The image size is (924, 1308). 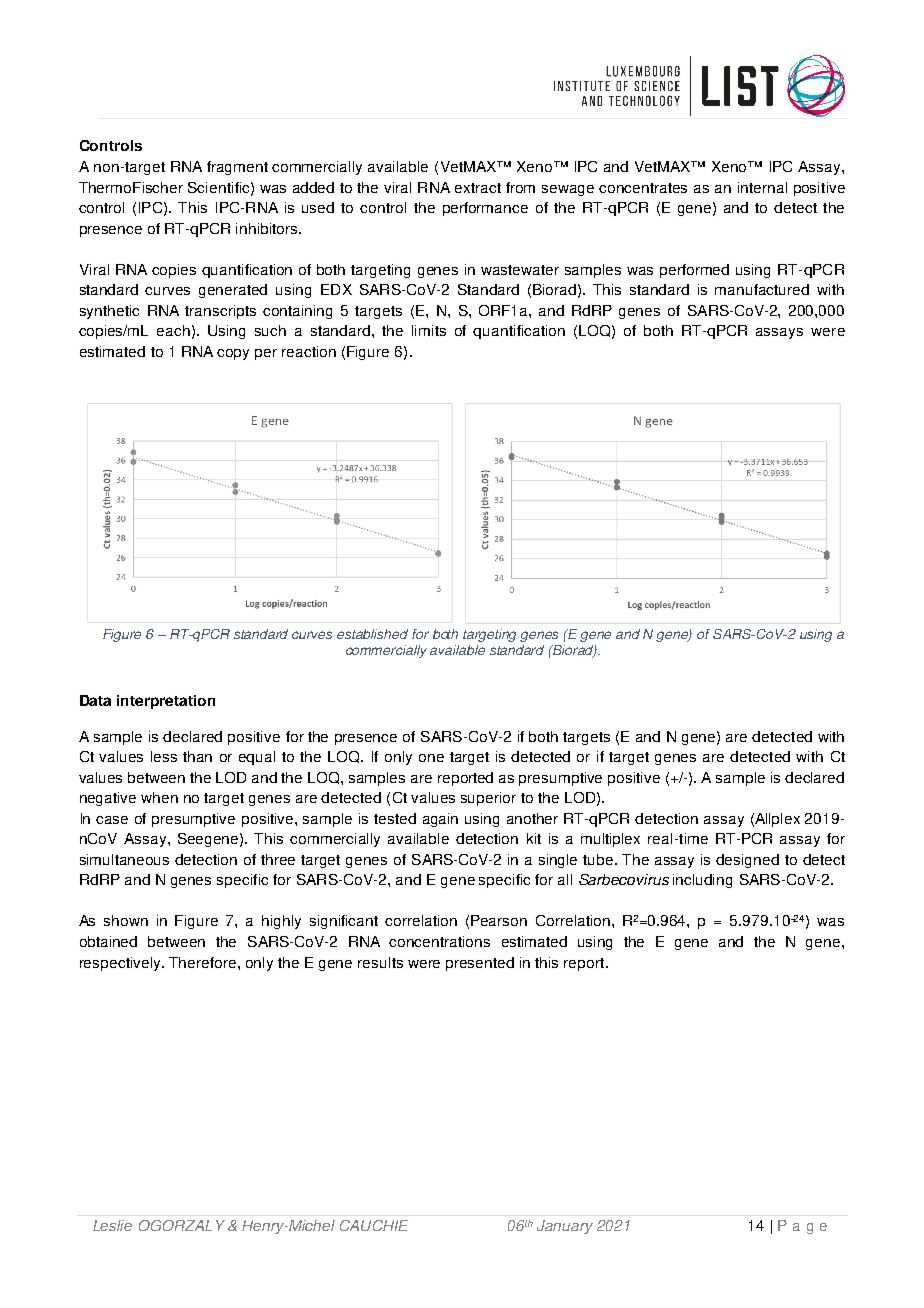 What do you see at coordinates (112, 1225) in the screenshot?
I see `Leslie` at bounding box center [112, 1225].
